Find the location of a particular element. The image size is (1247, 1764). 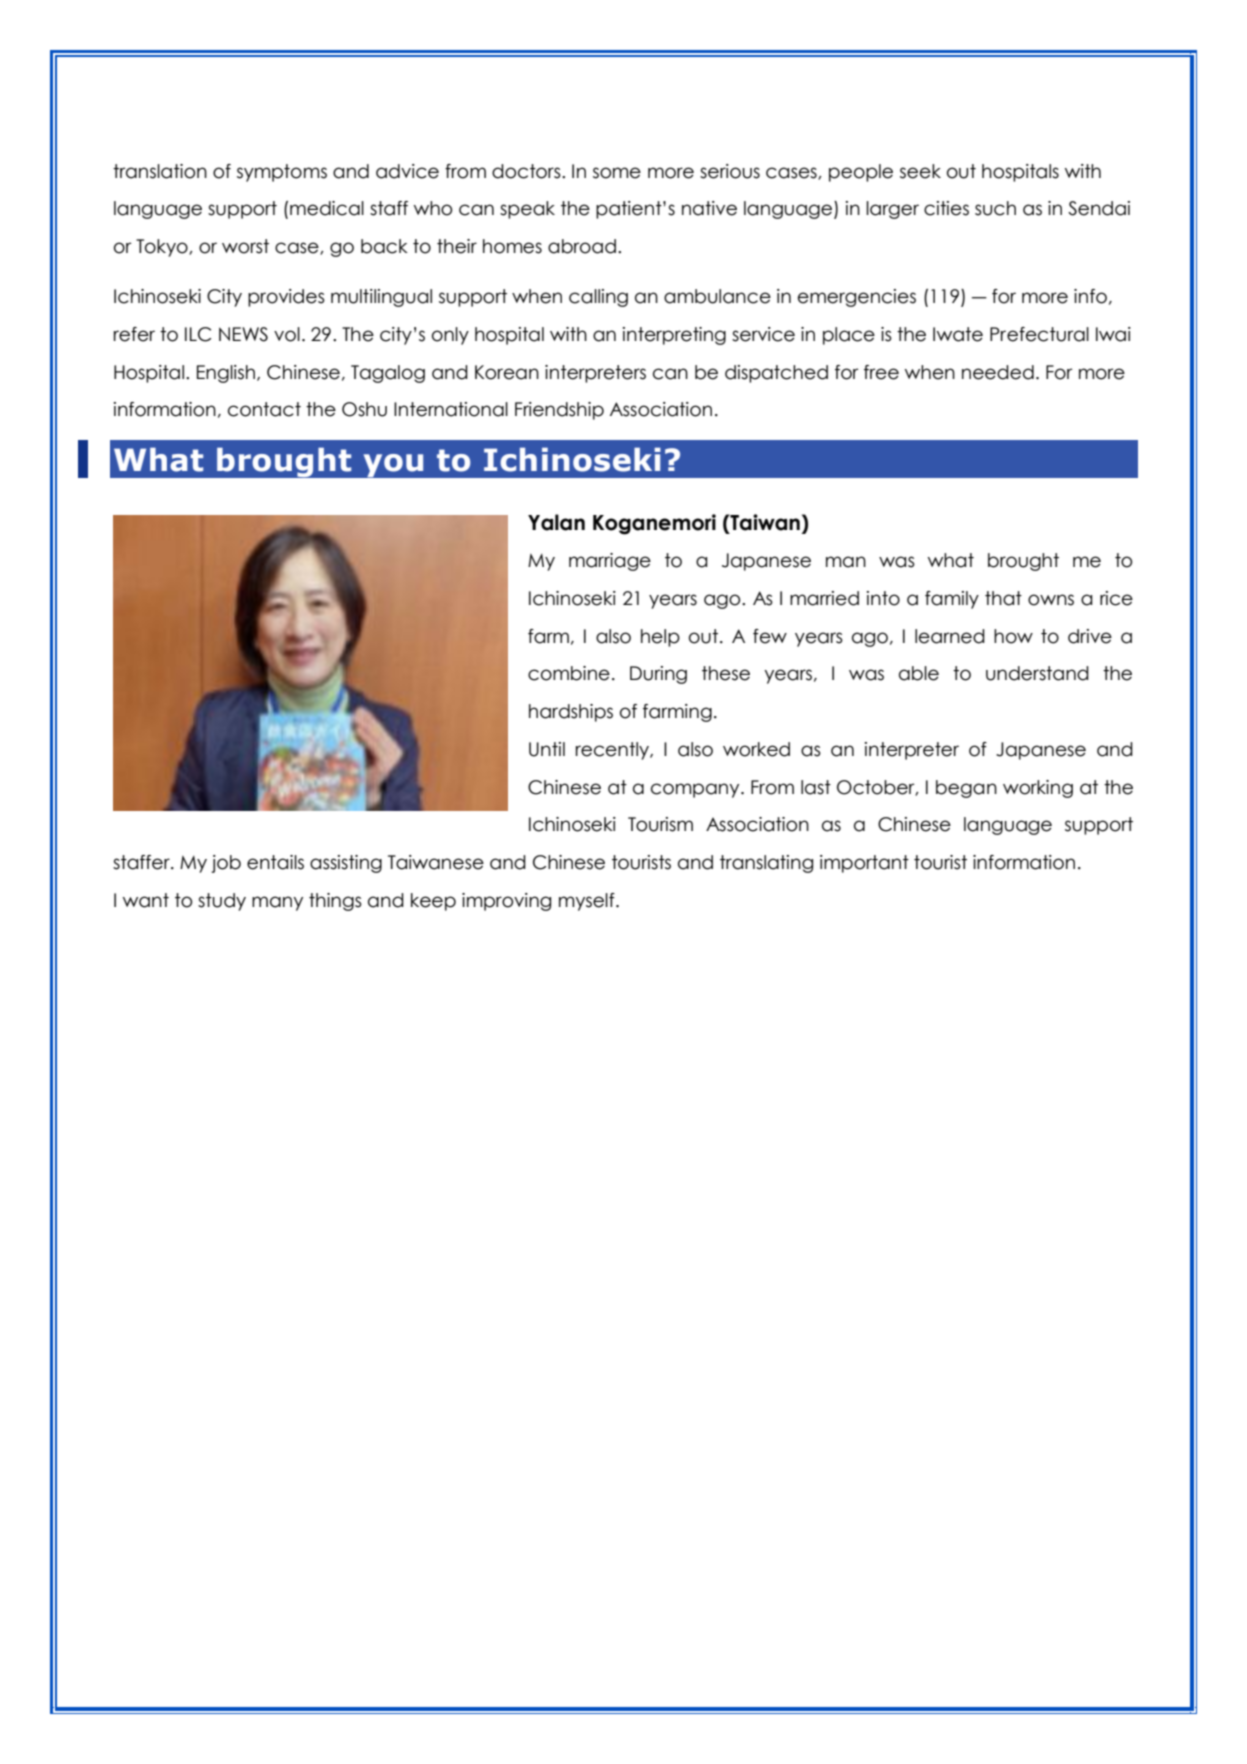

combine is located at coordinates (569, 673).
